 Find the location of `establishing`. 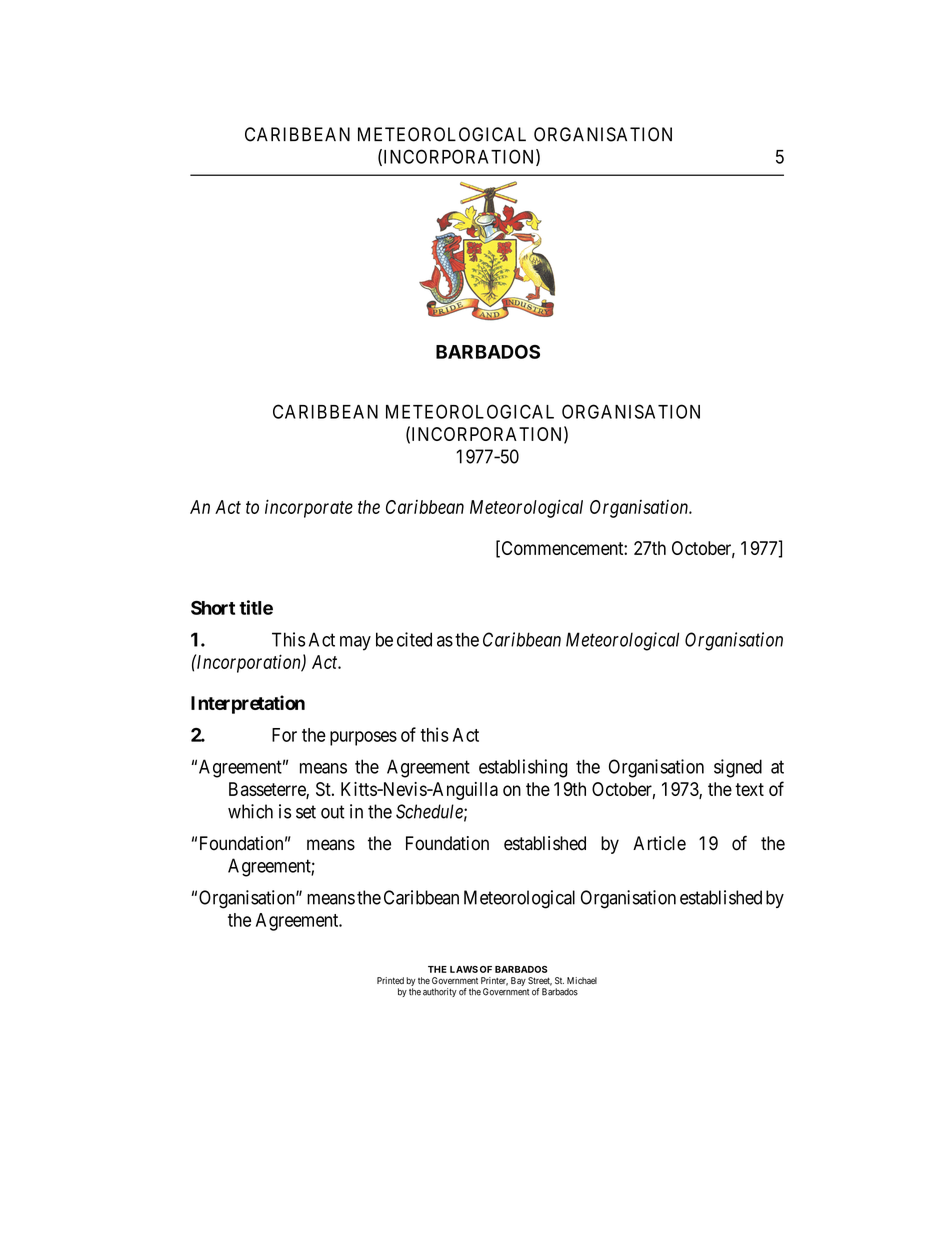

establishing is located at coordinates (523, 768).
